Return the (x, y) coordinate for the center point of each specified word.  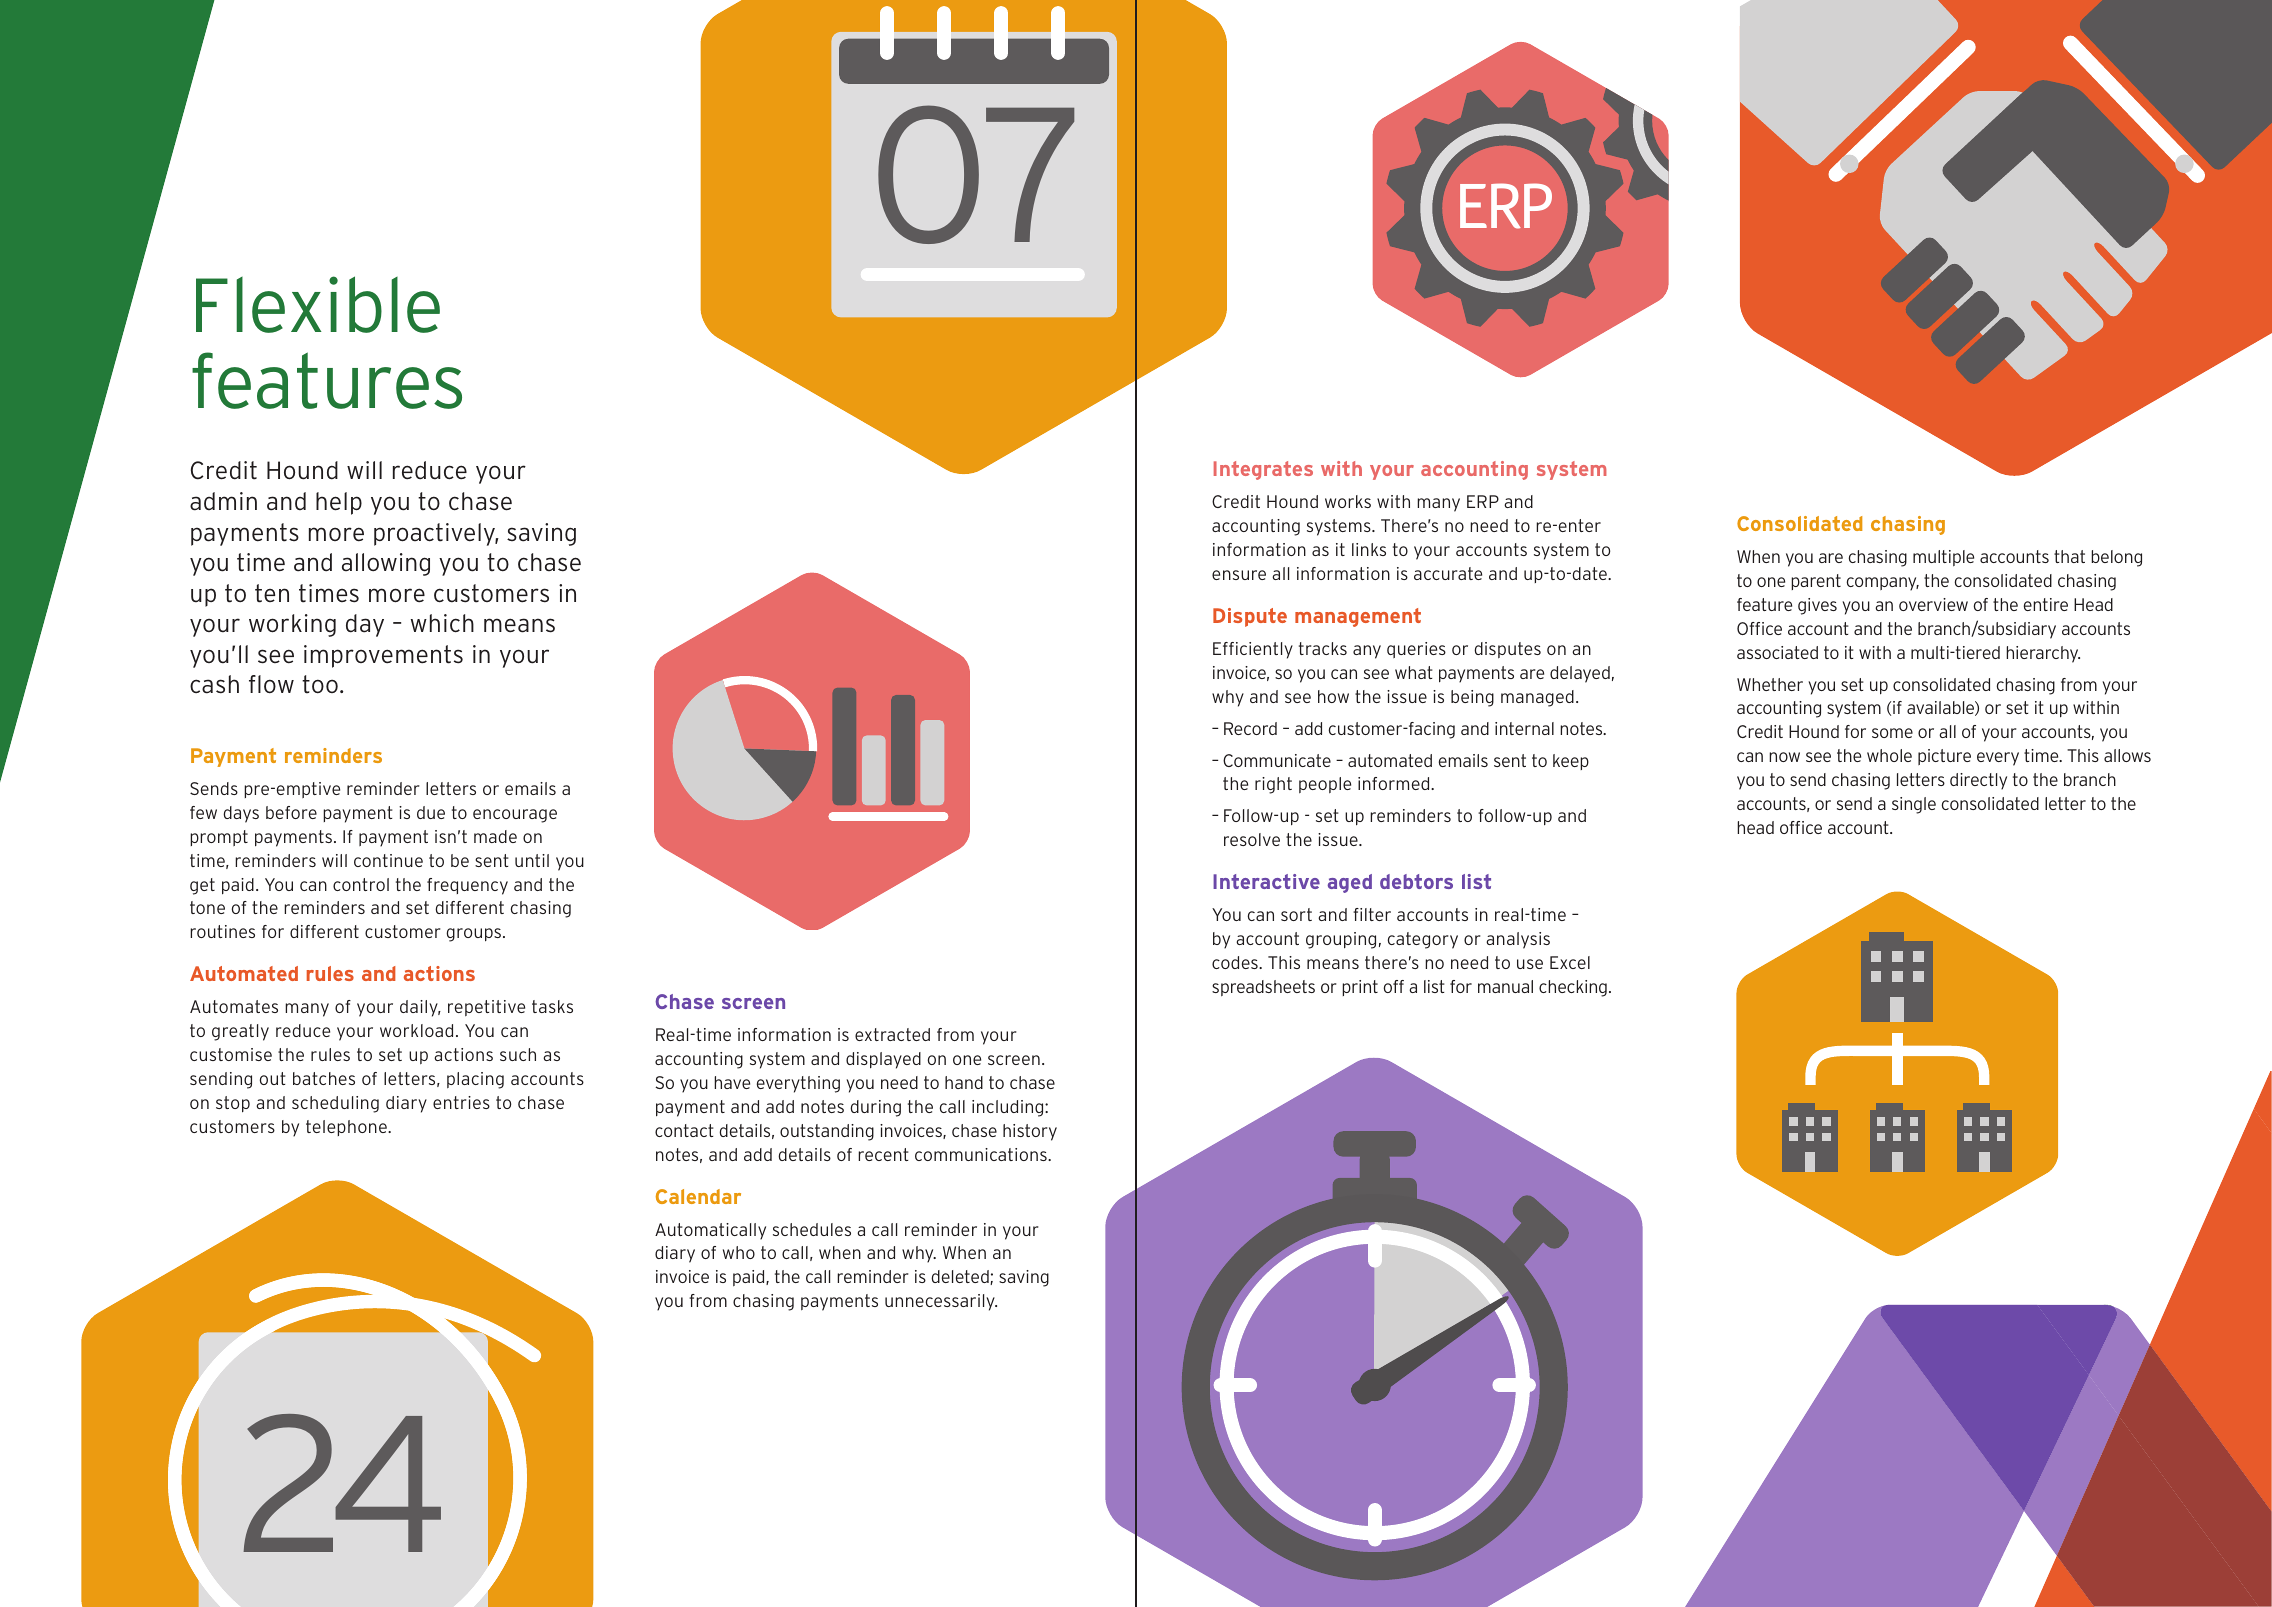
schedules (812, 1229)
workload (416, 1030)
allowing (386, 564)
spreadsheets (1263, 988)
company (1882, 584)
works (1348, 501)
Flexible (318, 304)
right (1273, 785)
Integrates (1263, 470)
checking (1573, 988)
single (1914, 805)
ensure (1239, 575)
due (431, 812)
